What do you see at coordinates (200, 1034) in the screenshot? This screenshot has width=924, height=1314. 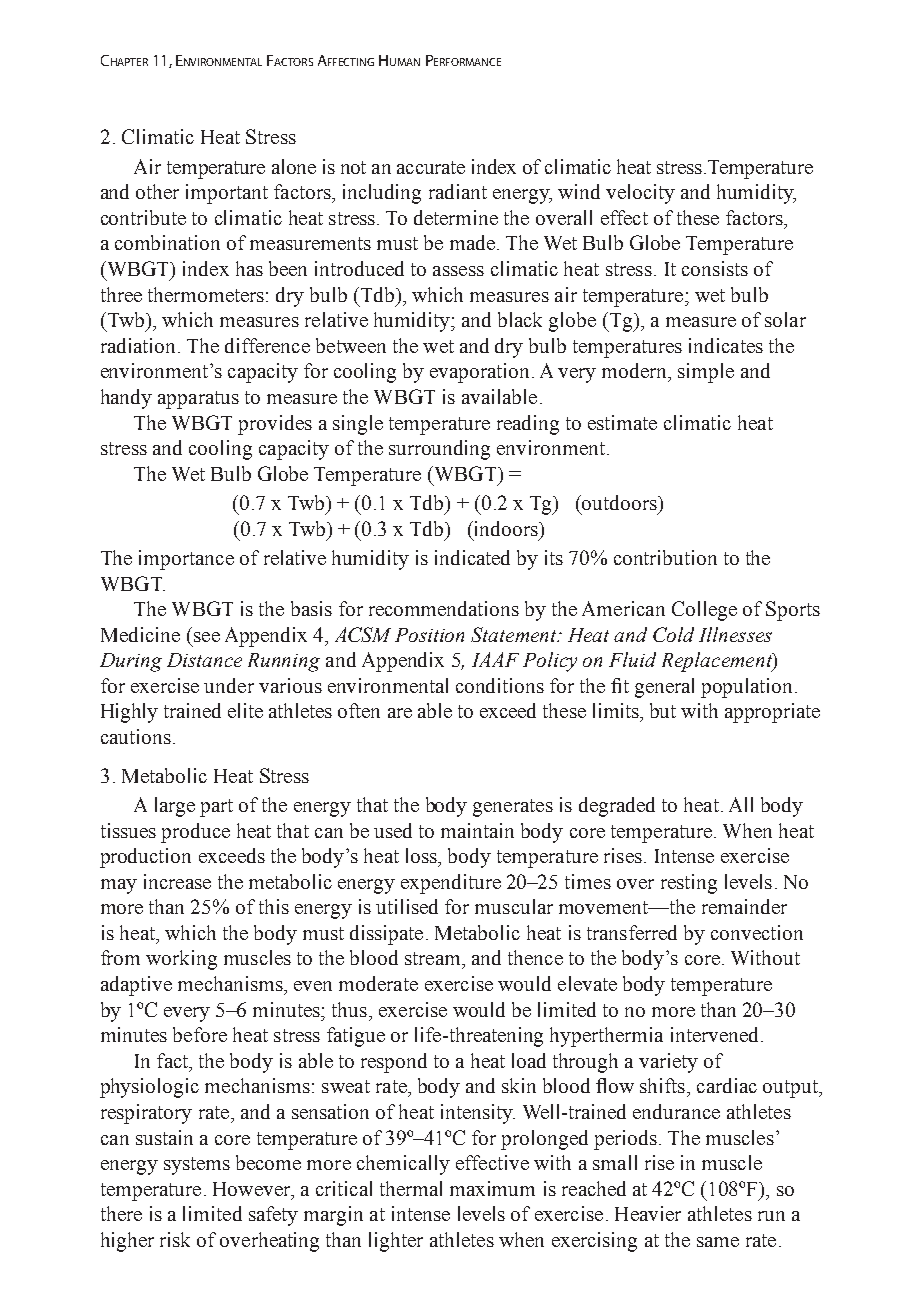 I see `before` at bounding box center [200, 1034].
